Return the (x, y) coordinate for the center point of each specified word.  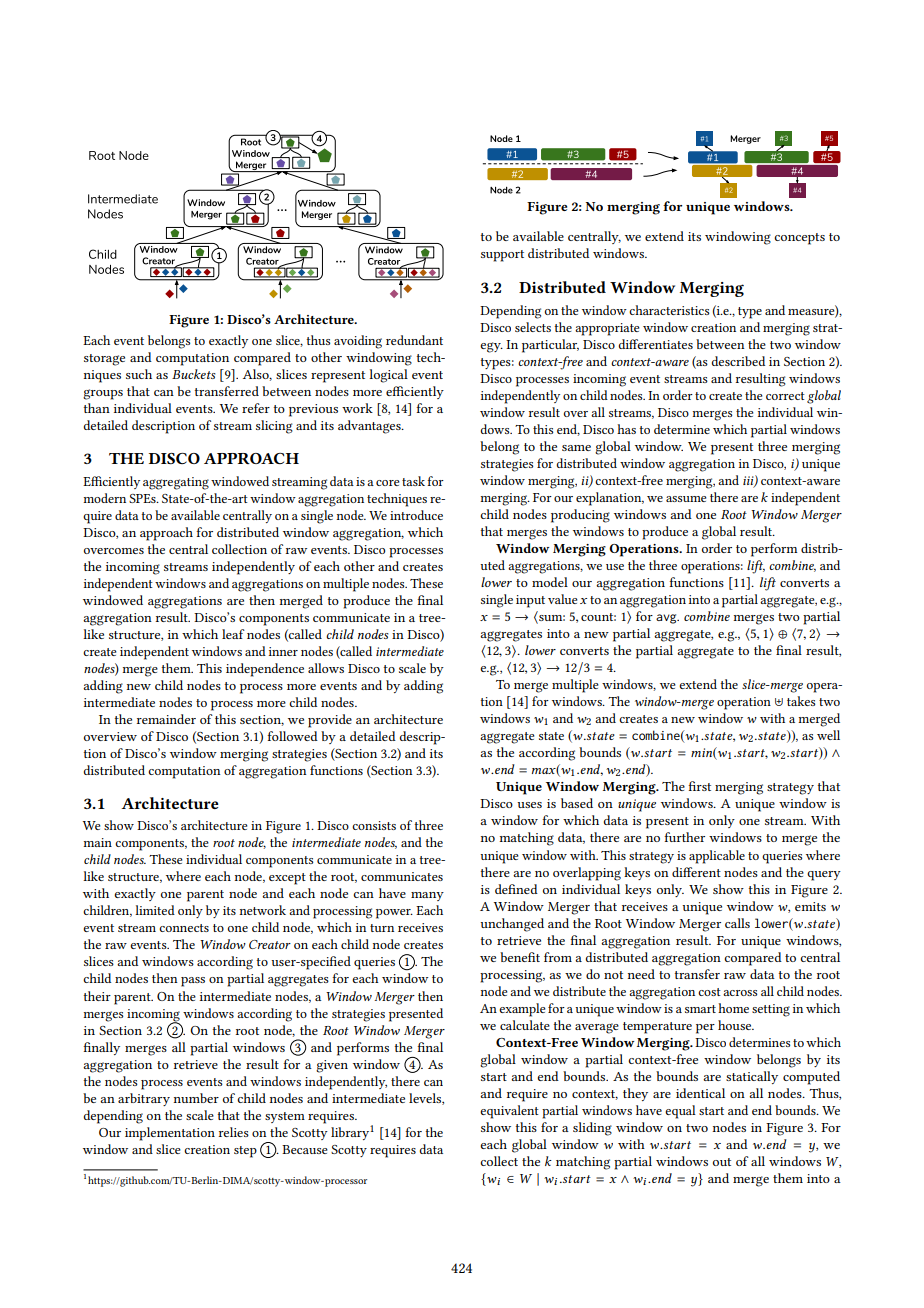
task (413, 481)
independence (265, 670)
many (427, 896)
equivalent (509, 1112)
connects (184, 928)
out (722, 1162)
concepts (799, 239)
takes (801, 701)
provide (330, 721)
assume (686, 499)
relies (234, 1132)
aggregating (176, 483)
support (502, 256)
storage (104, 360)
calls (737, 923)
